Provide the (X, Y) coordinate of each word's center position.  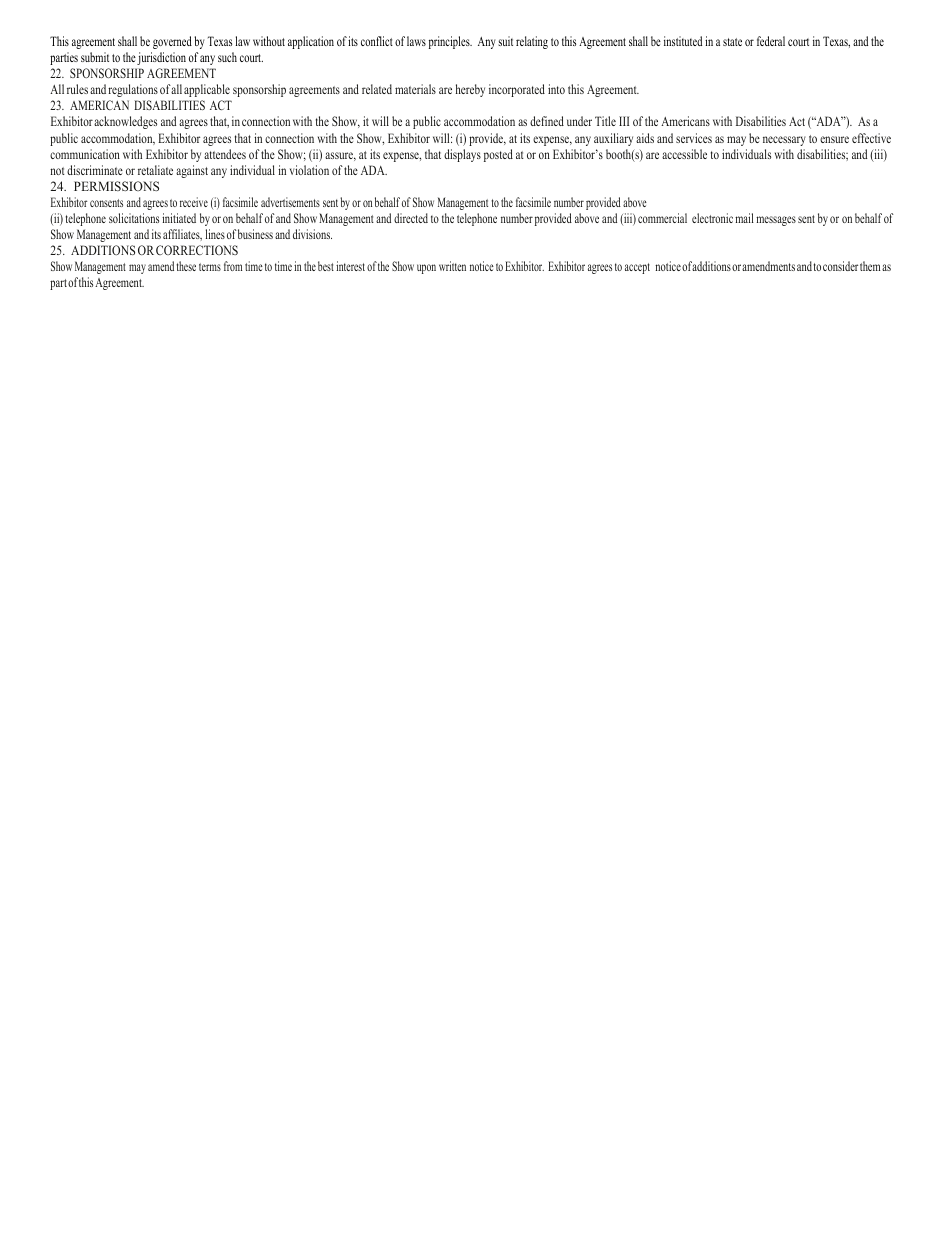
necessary (784, 141)
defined (547, 121)
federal (771, 41)
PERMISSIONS (116, 186)
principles (450, 42)
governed (172, 42)
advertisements (290, 202)
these (186, 266)
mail (744, 218)
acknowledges (125, 122)
